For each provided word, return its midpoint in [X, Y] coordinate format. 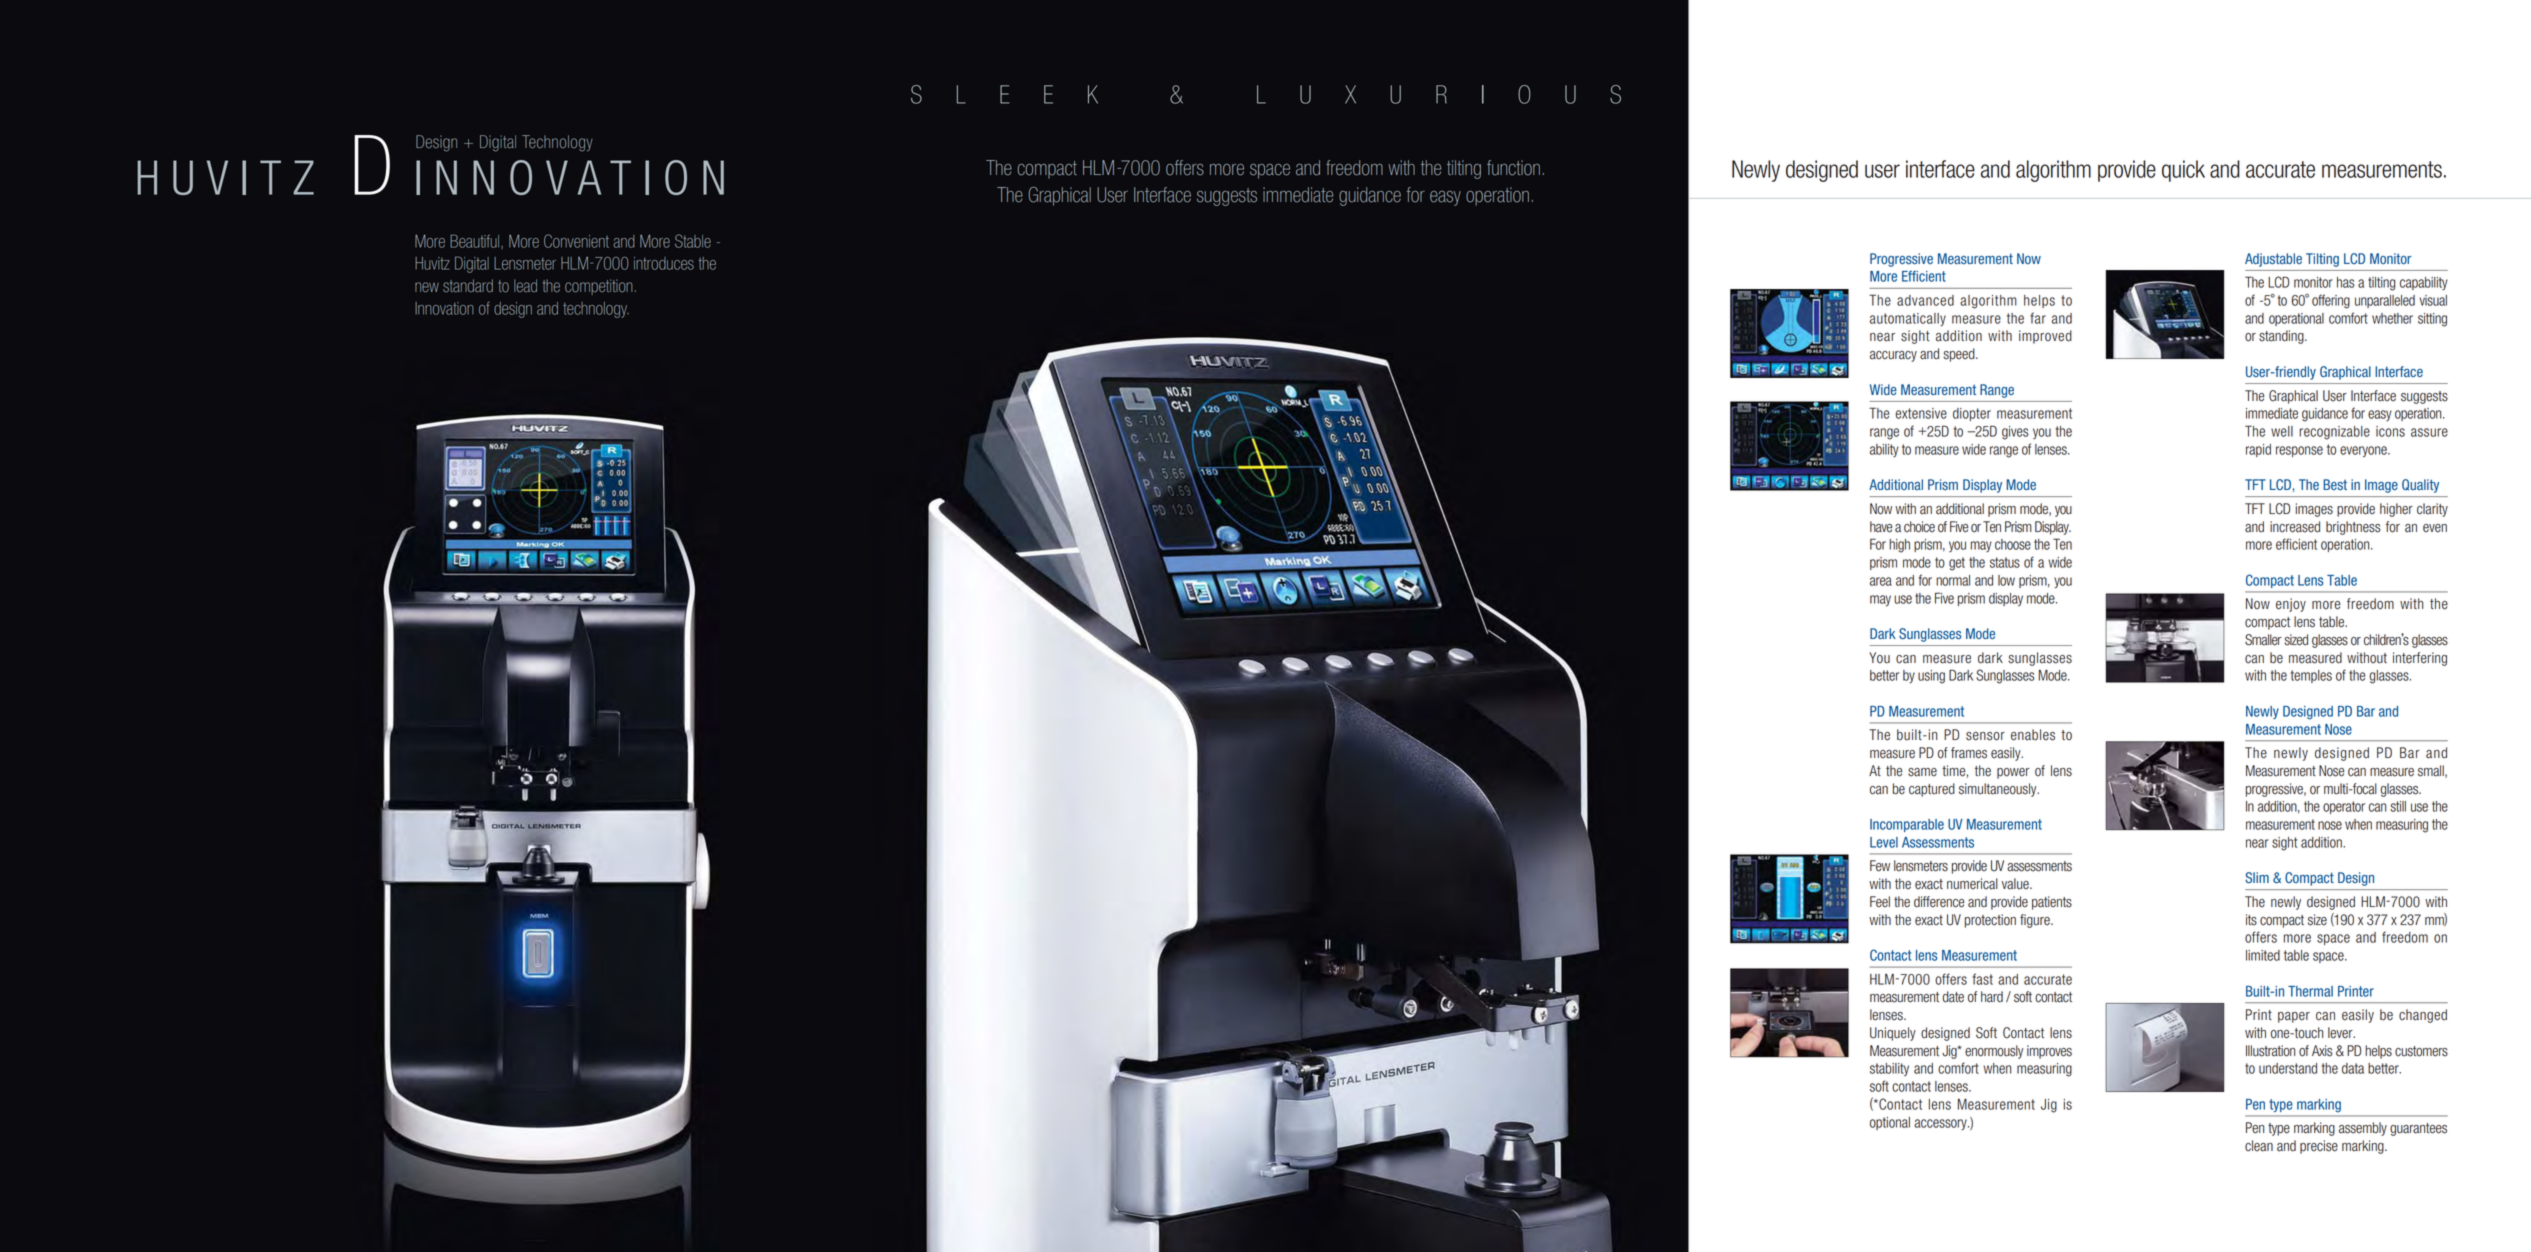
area [1881, 581]
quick [2183, 171]
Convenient [576, 241]
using [1931, 677]
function [1513, 168]
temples [2311, 676]
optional [1890, 1123]
